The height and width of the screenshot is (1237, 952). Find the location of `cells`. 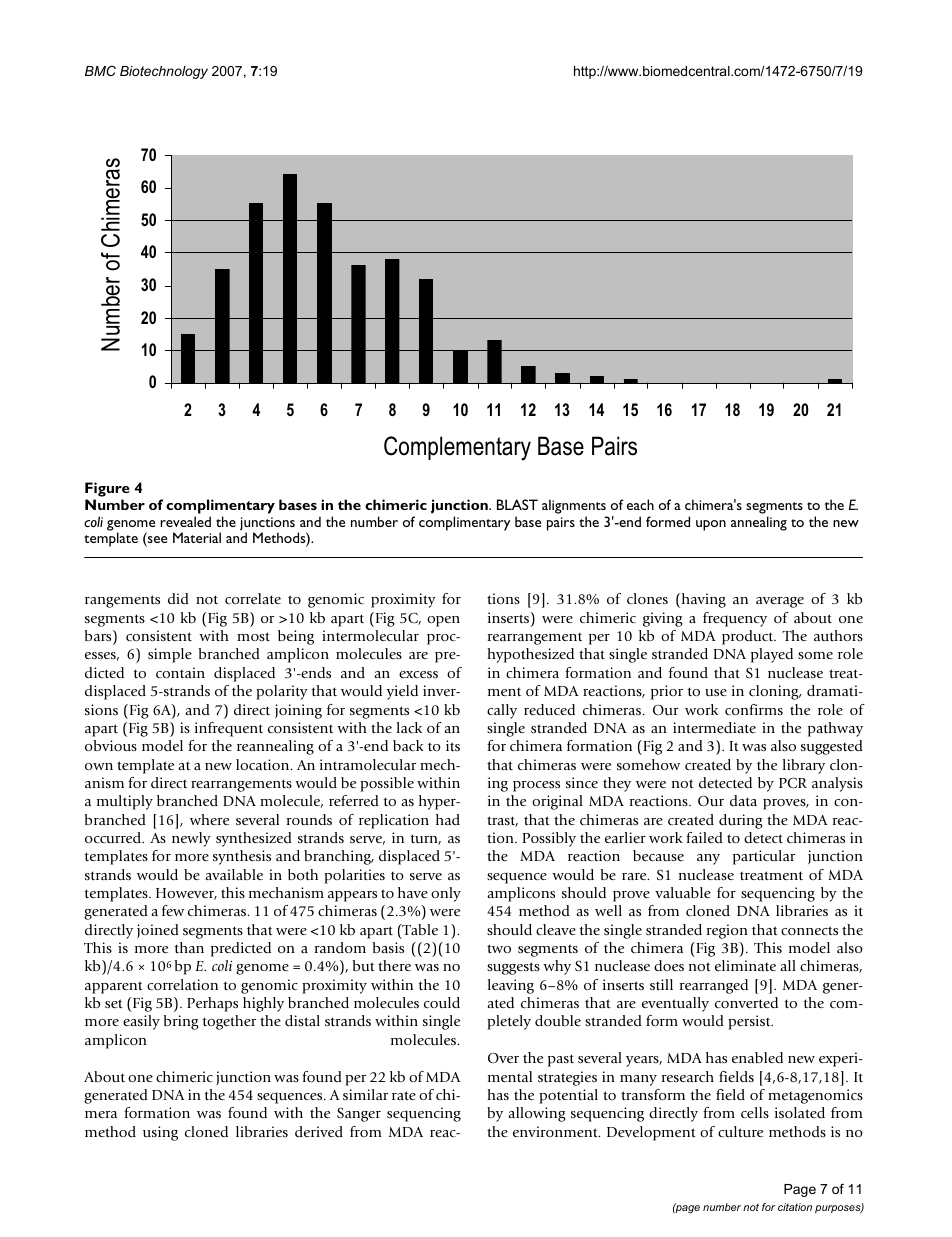

cells is located at coordinates (755, 1112).
